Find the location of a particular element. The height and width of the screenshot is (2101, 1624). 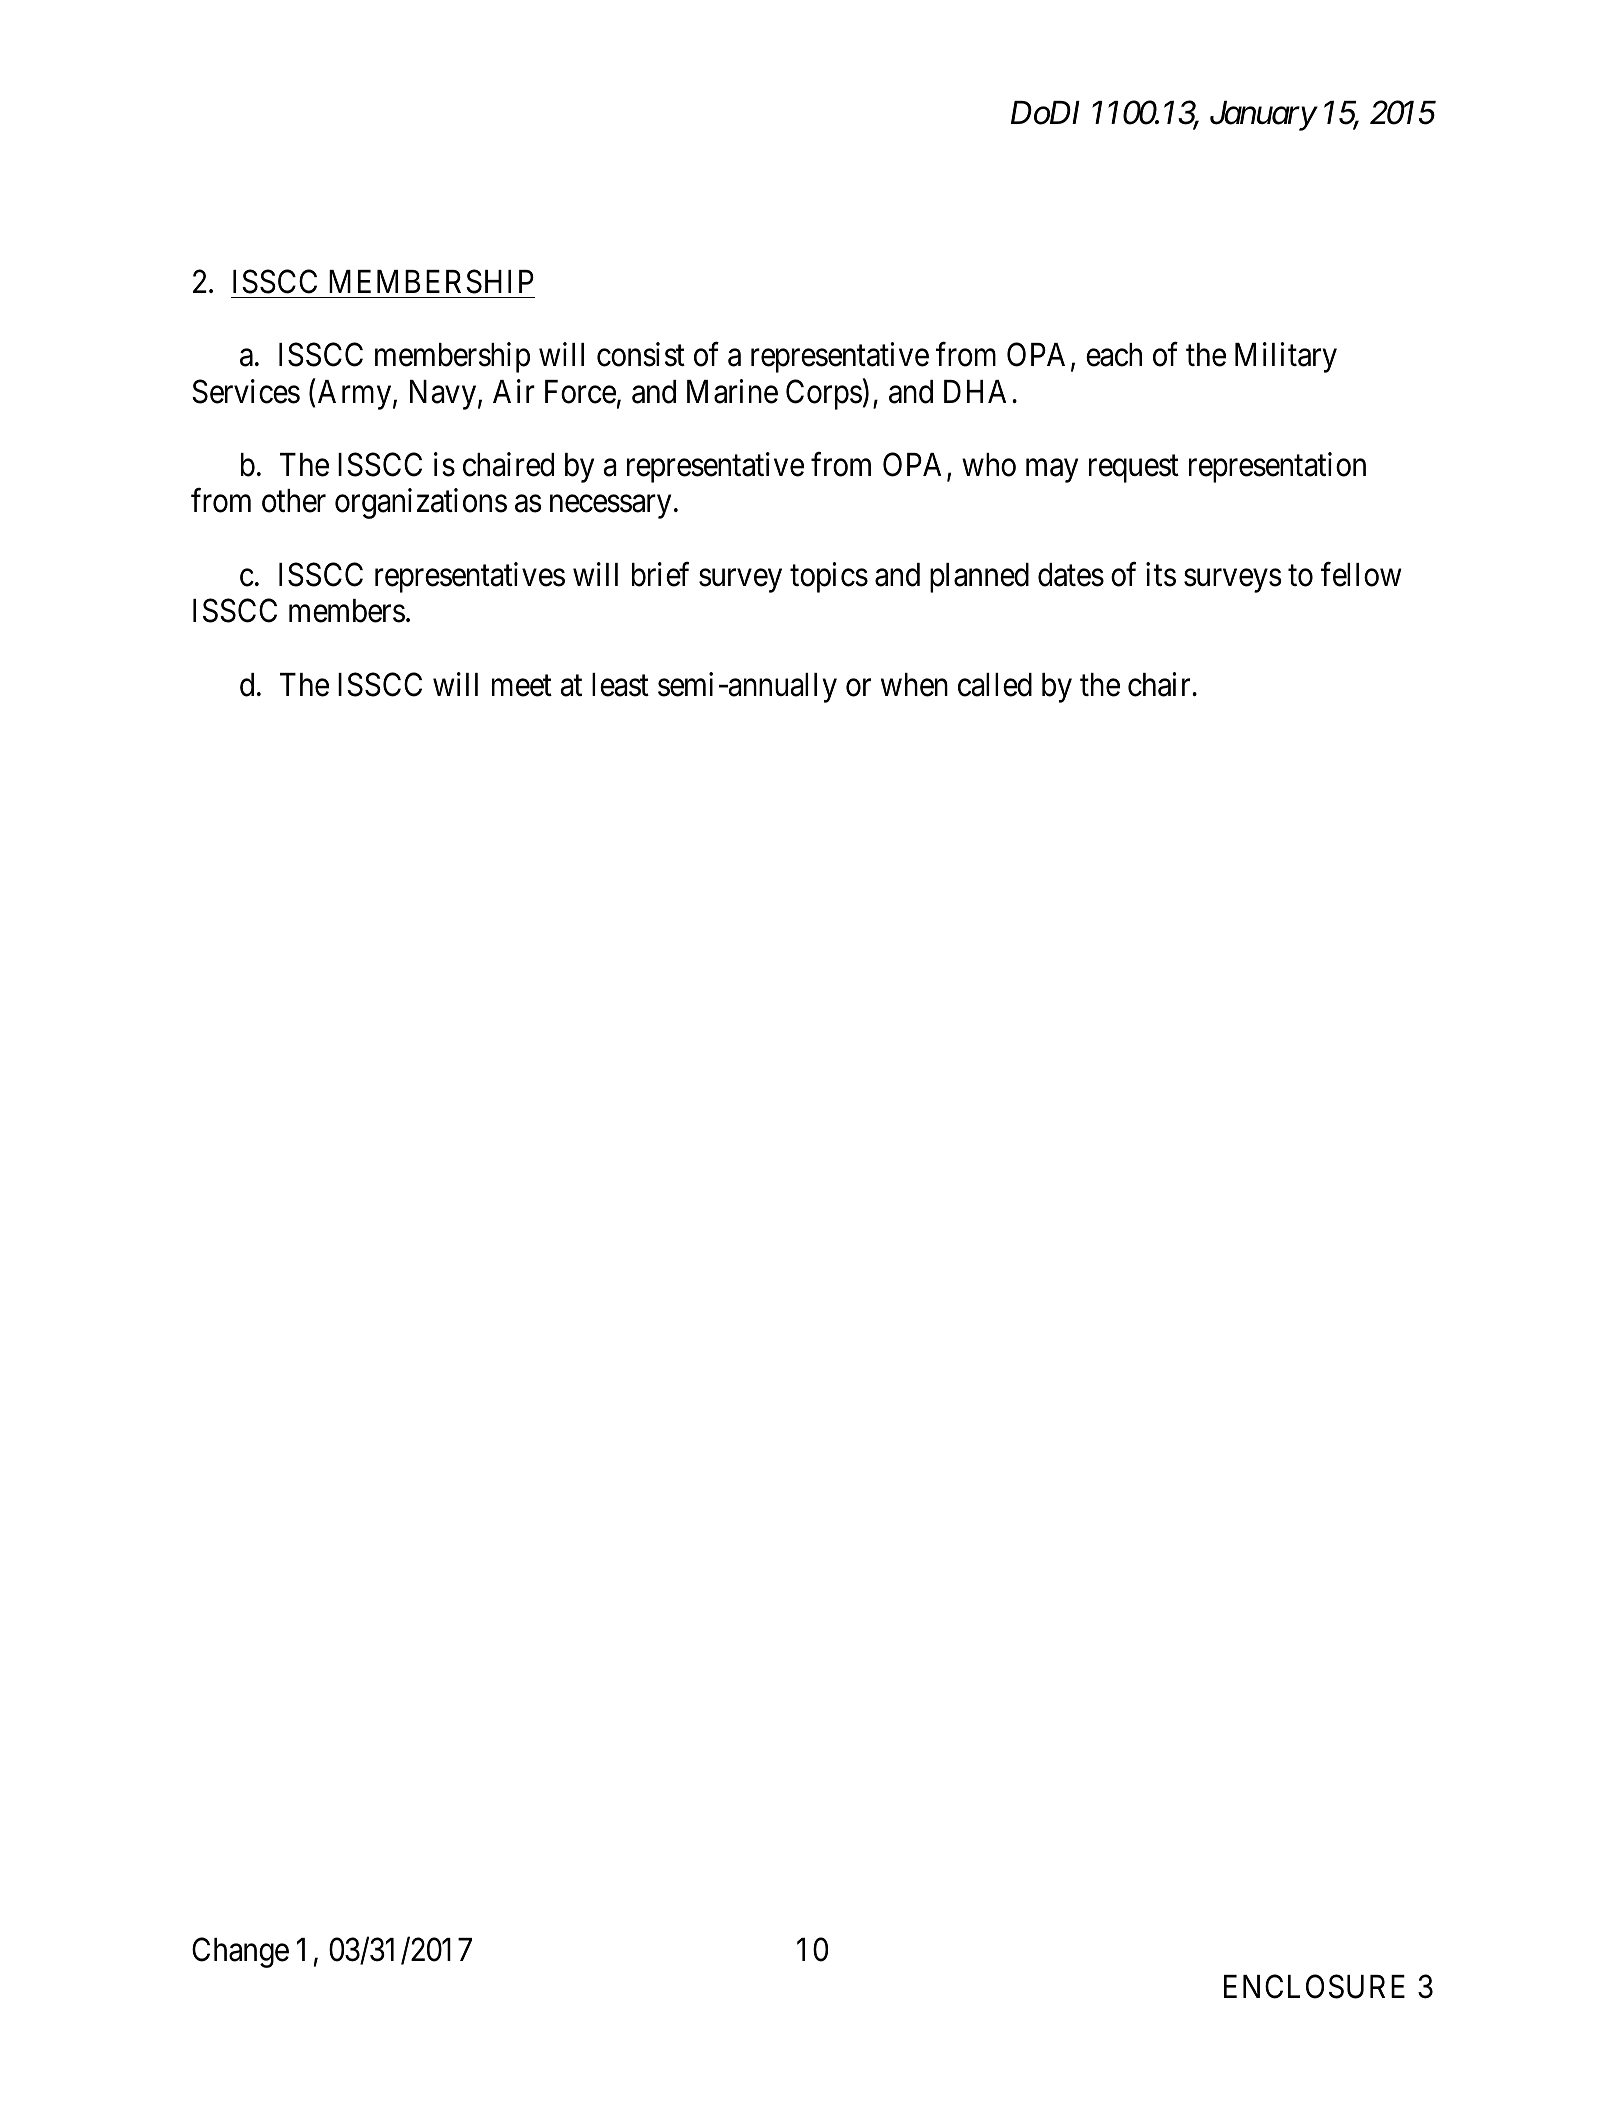

called is located at coordinates (995, 685).
